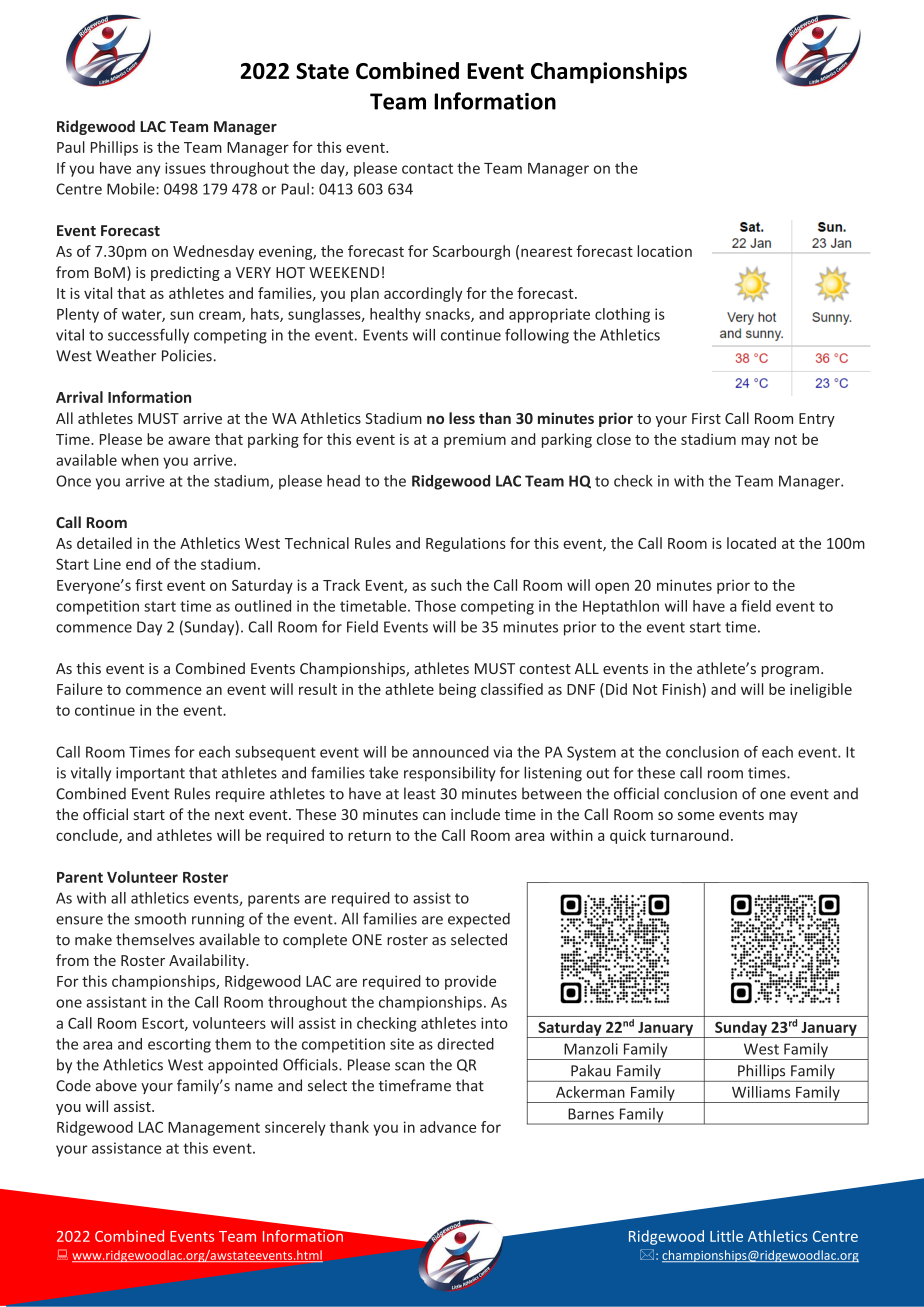 The width and height of the image is (924, 1307). I want to click on Mobile, so click(132, 189).
